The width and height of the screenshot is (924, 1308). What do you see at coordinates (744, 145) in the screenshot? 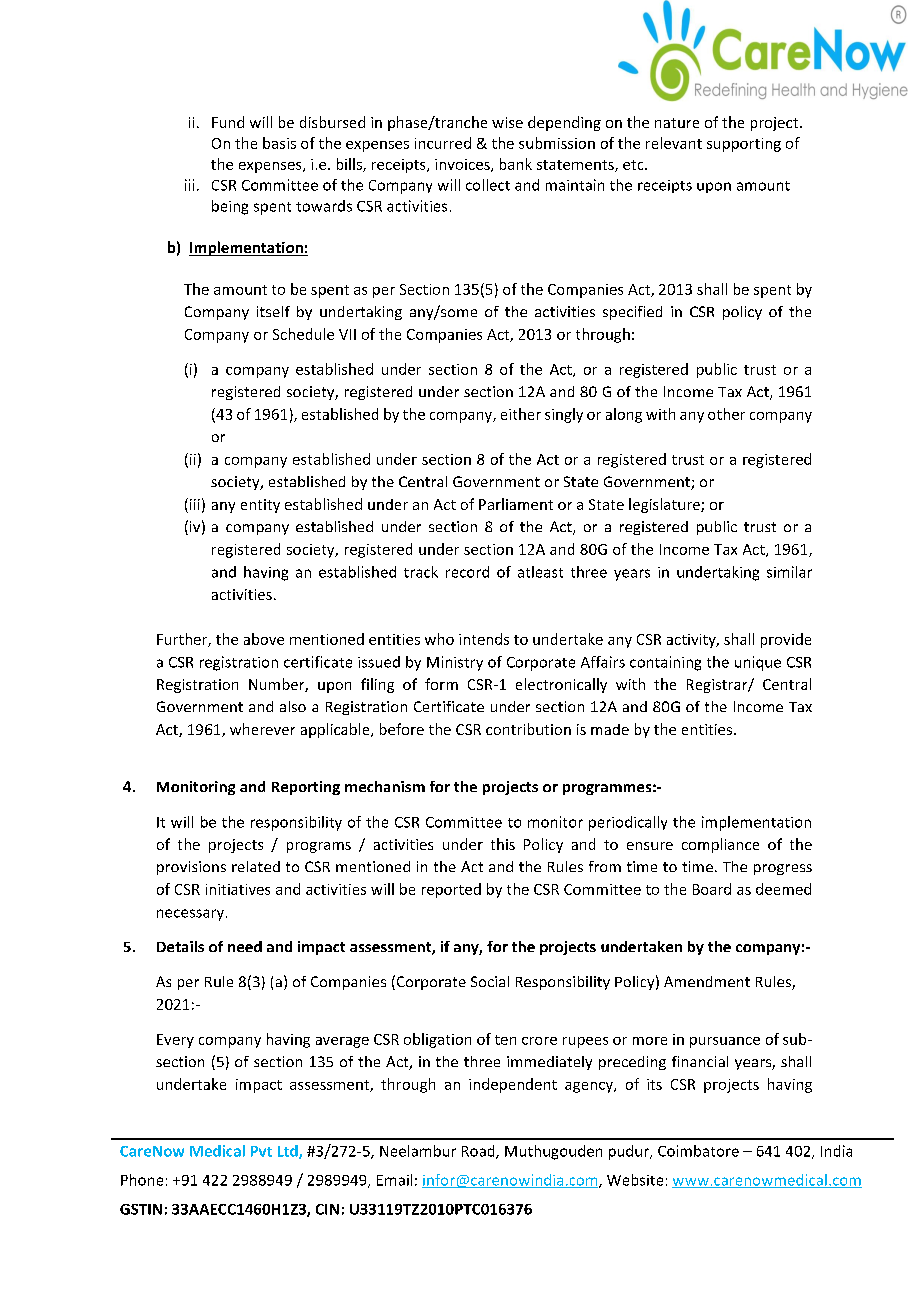
I see `supporting` at bounding box center [744, 145].
